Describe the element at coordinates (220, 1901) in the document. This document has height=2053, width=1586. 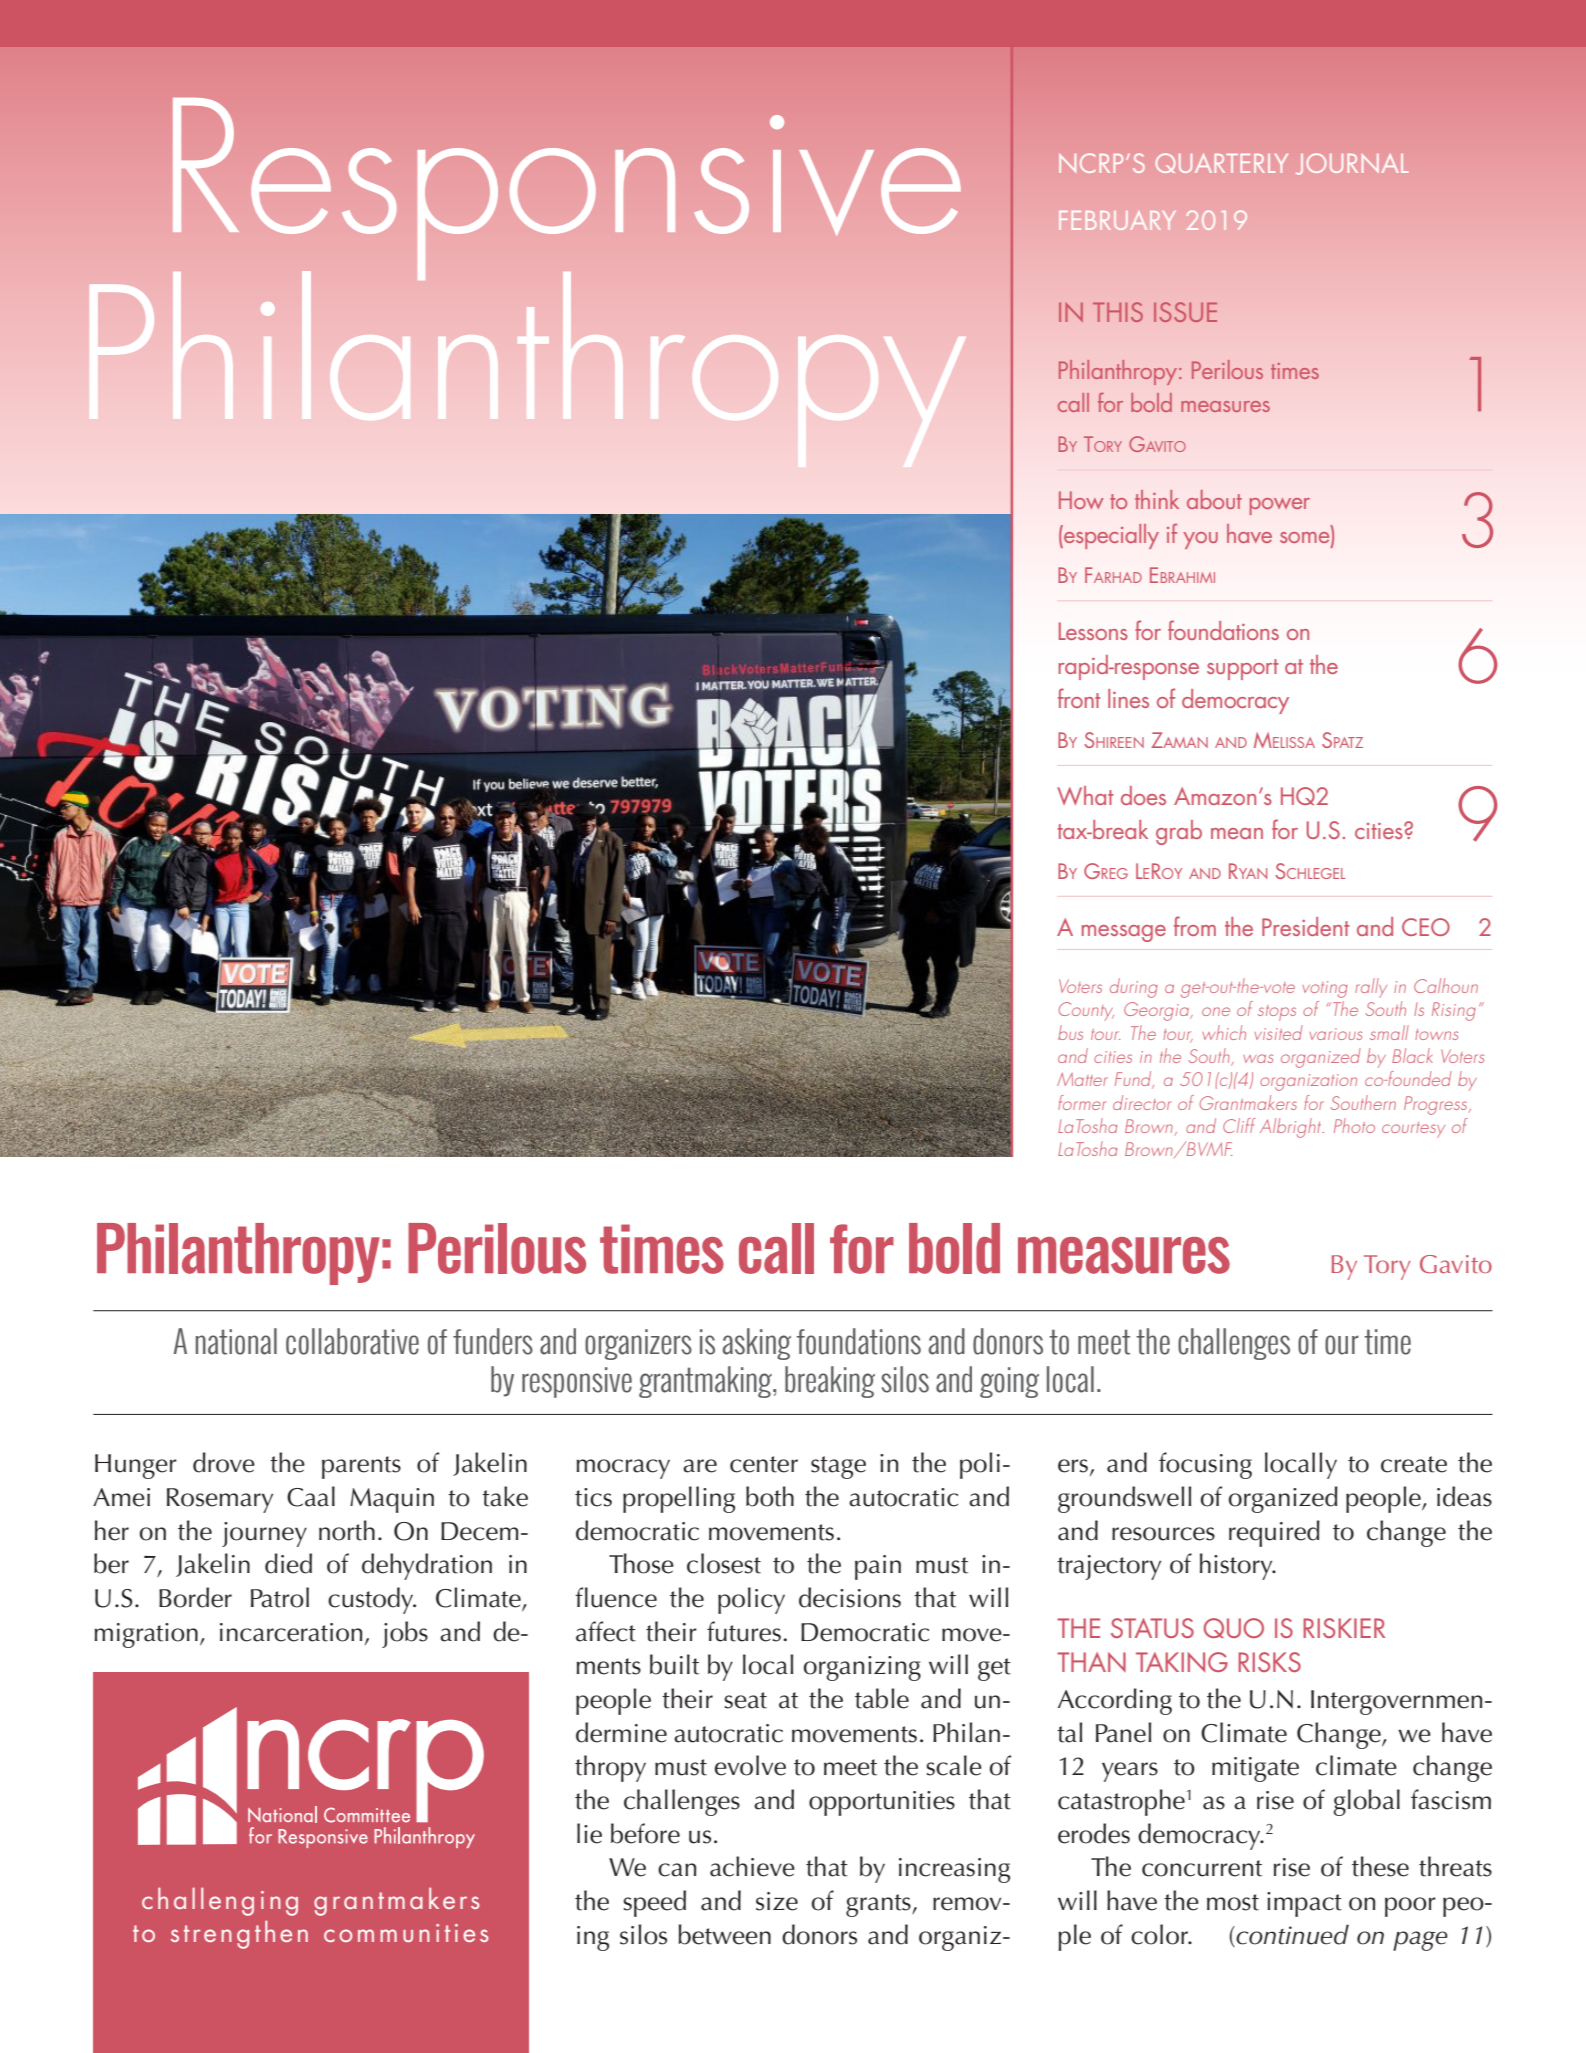
I see `challenging` at that location.
